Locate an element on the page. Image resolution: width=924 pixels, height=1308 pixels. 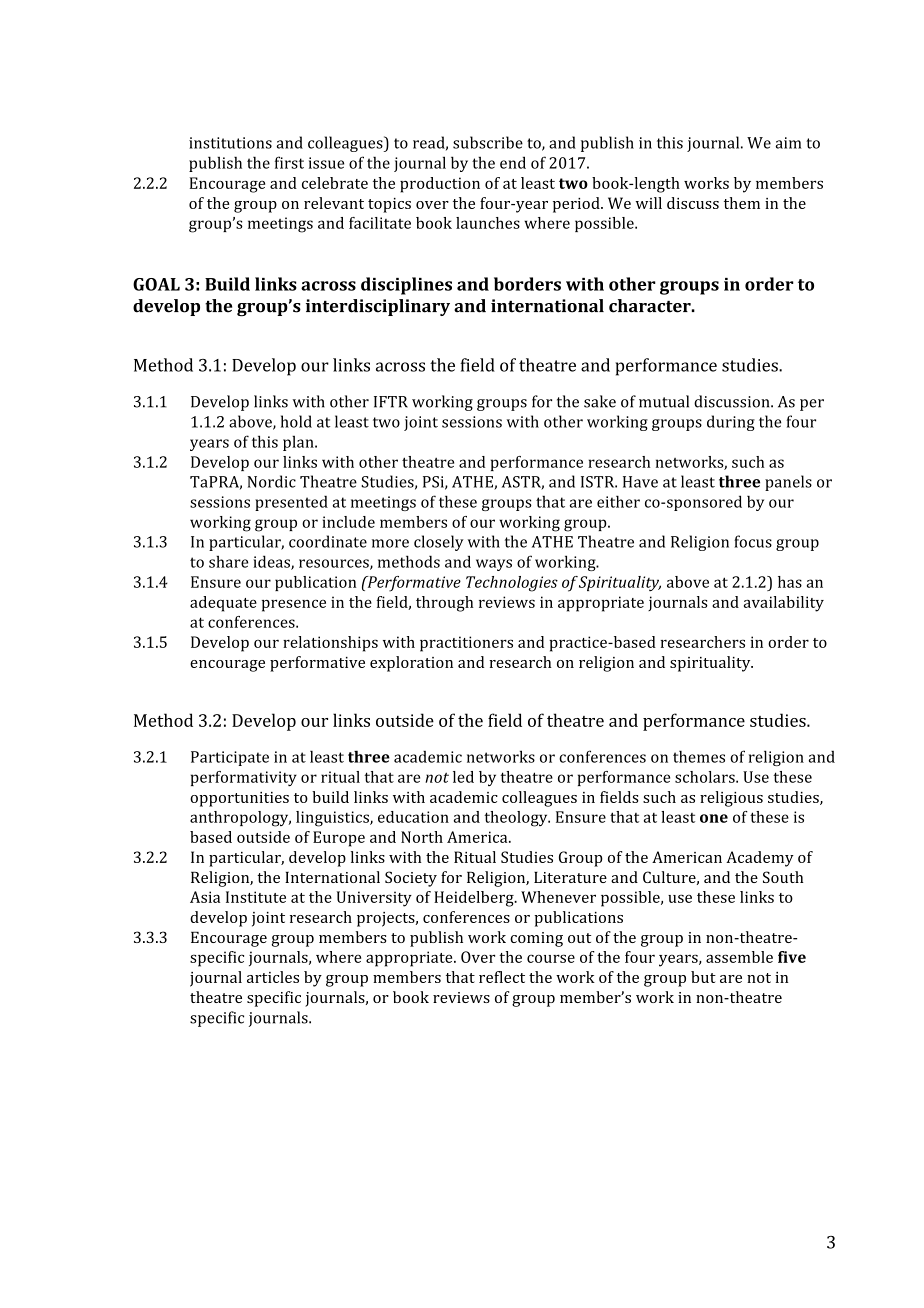
end is located at coordinates (513, 162).
